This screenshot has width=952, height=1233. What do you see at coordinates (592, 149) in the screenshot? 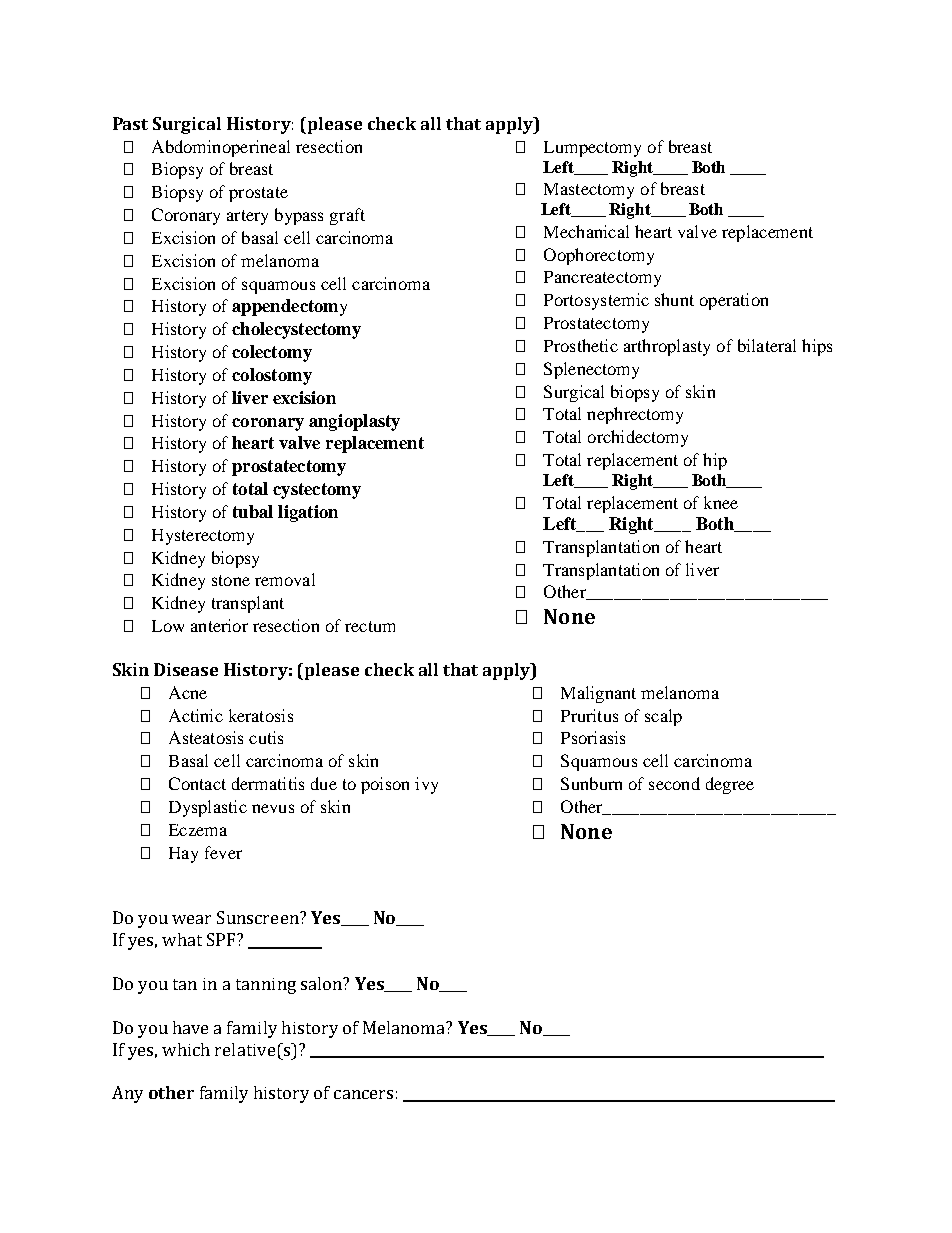
I see `Lumpectomy` at bounding box center [592, 149].
